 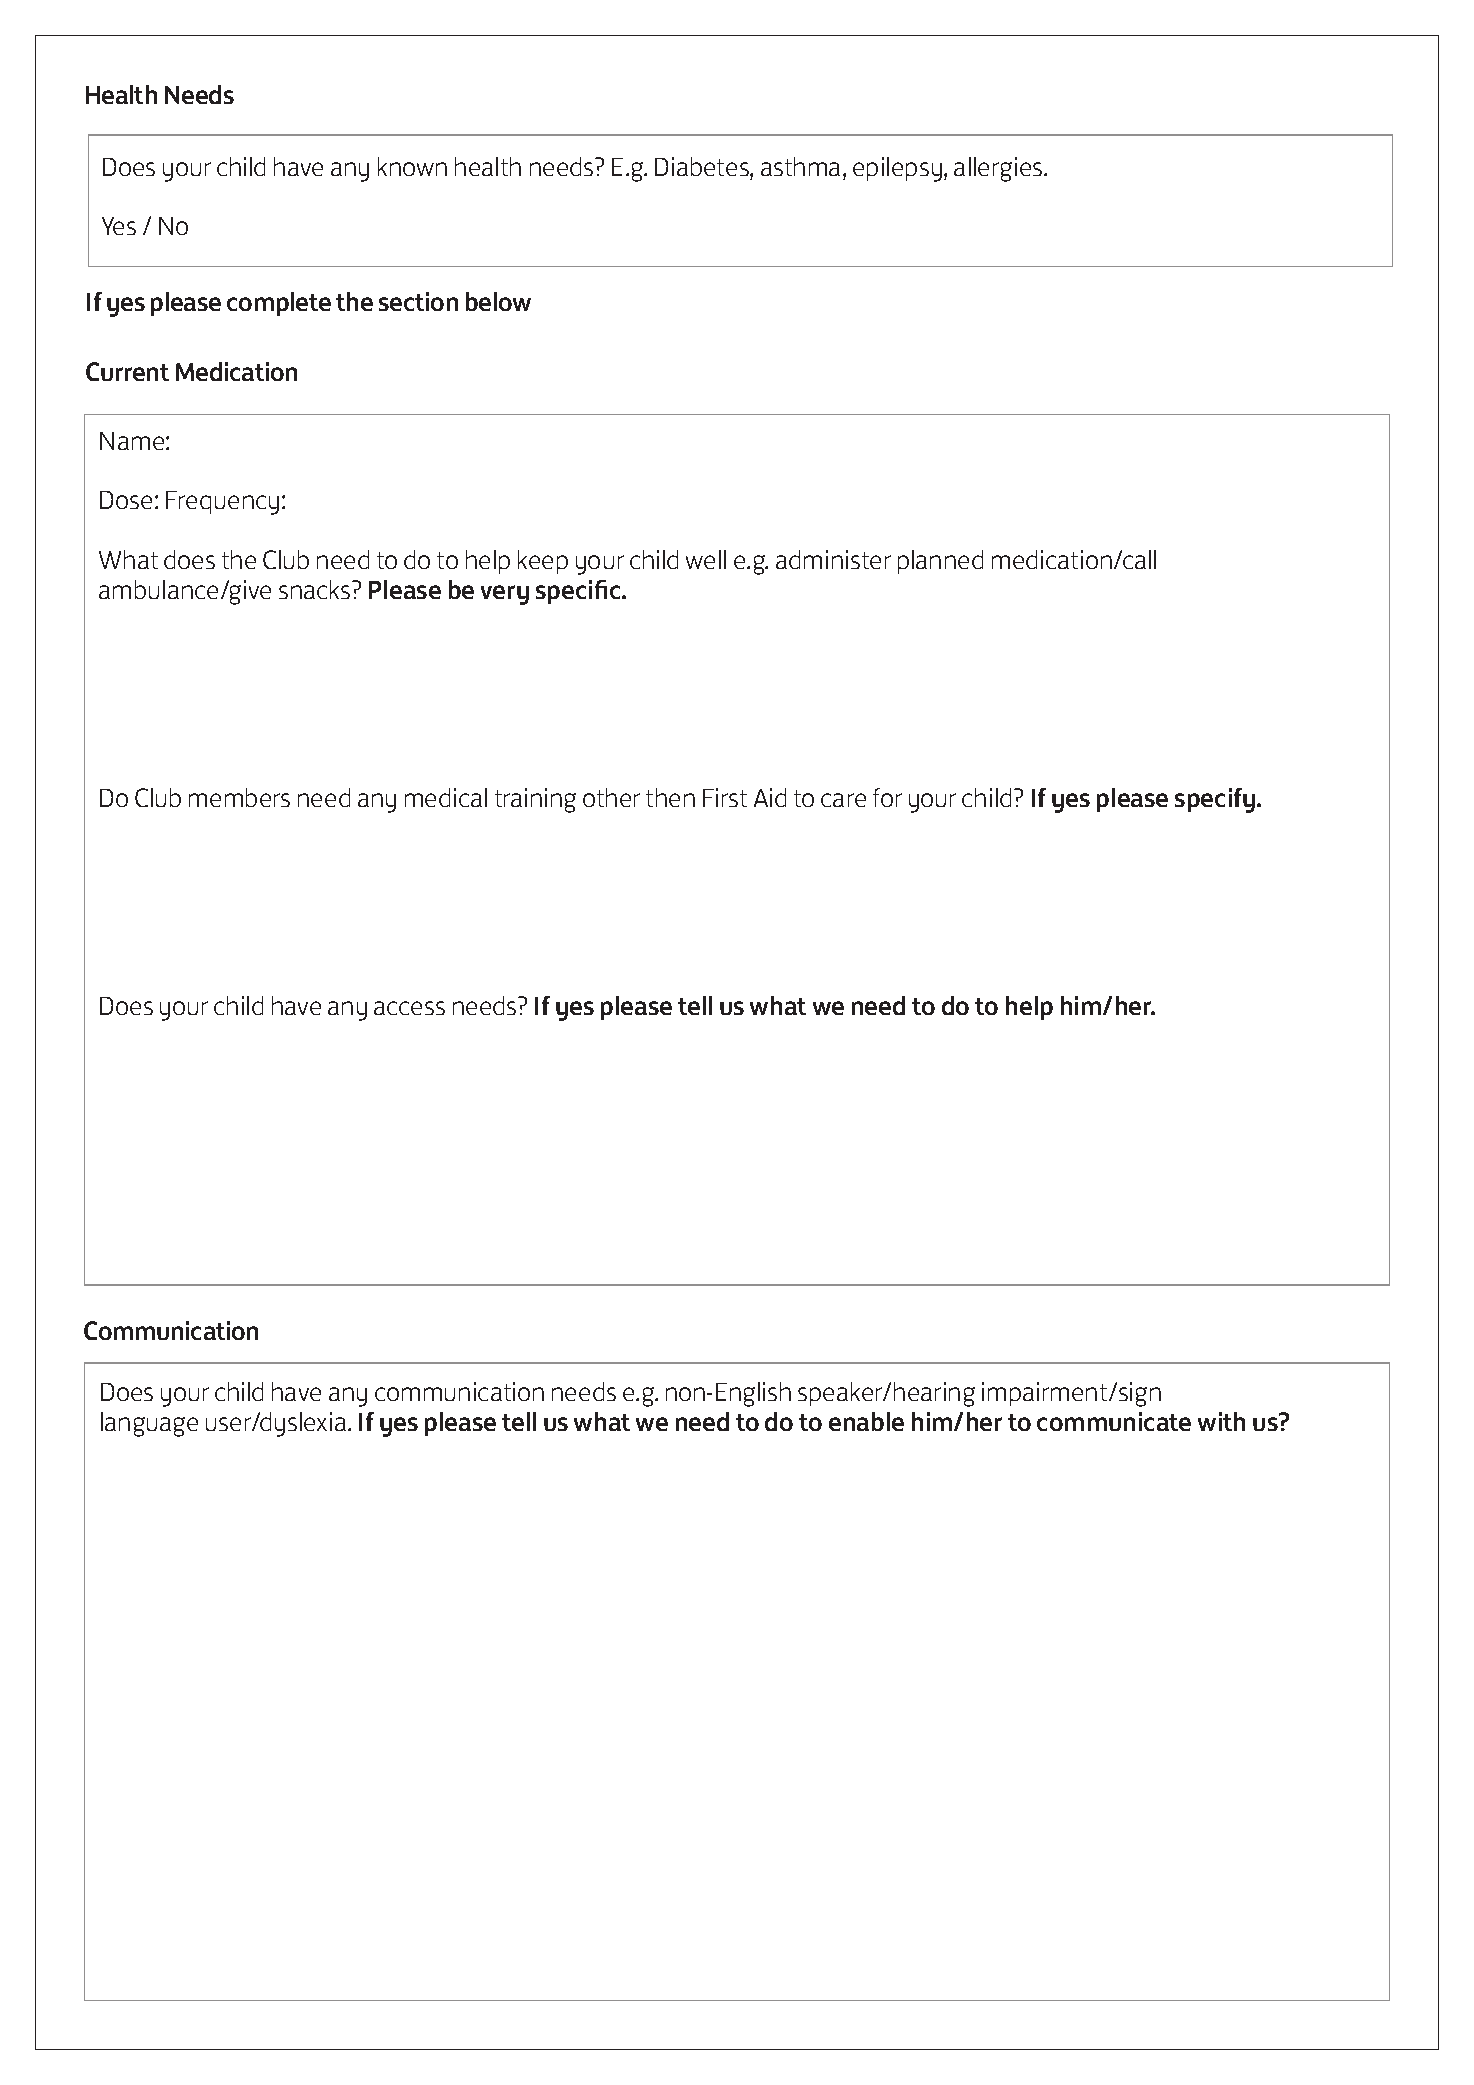 What do you see at coordinates (412, 166) in the screenshot?
I see `known` at bounding box center [412, 166].
